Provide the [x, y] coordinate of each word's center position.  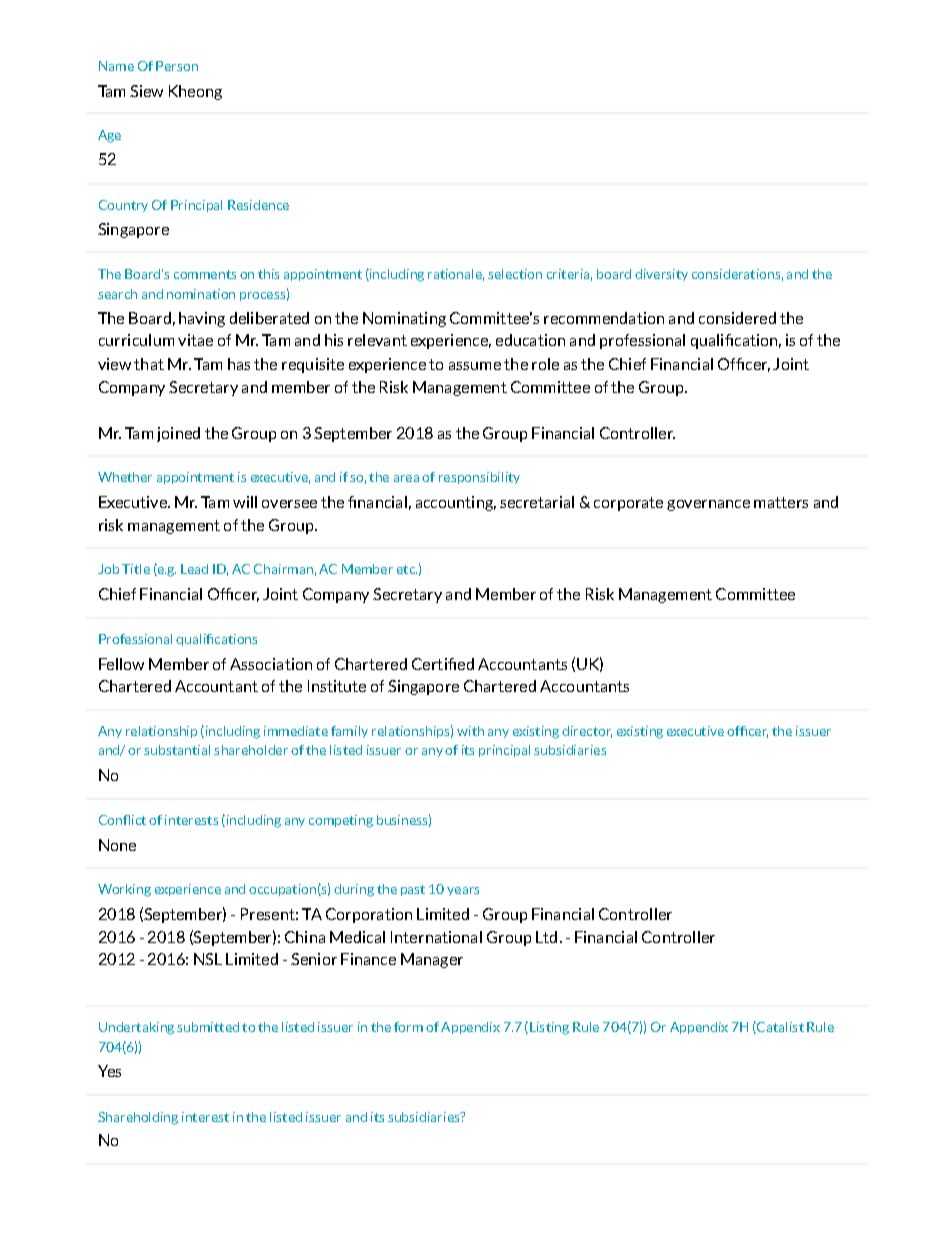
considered [737, 318]
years [463, 891]
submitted [208, 1027]
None [117, 845]
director [587, 732]
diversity [661, 275]
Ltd [546, 937]
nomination [201, 294]
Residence [258, 205]
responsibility [479, 478]
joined [178, 434]
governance [708, 505]
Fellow [121, 664]
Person [177, 66]
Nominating [404, 319]
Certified [443, 664]
